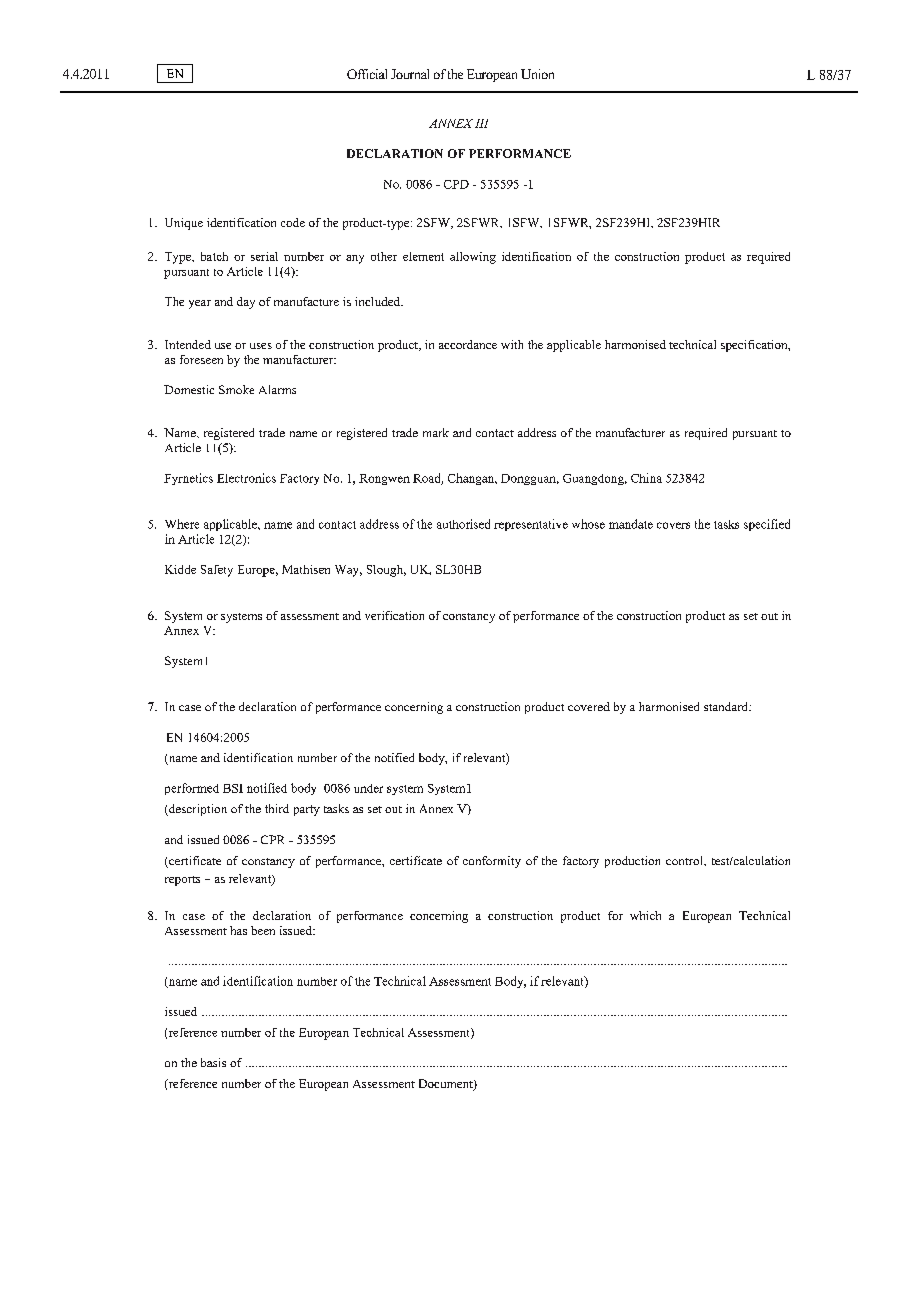 The image size is (924, 1308). What do you see at coordinates (646, 478) in the screenshot?
I see `China` at bounding box center [646, 478].
